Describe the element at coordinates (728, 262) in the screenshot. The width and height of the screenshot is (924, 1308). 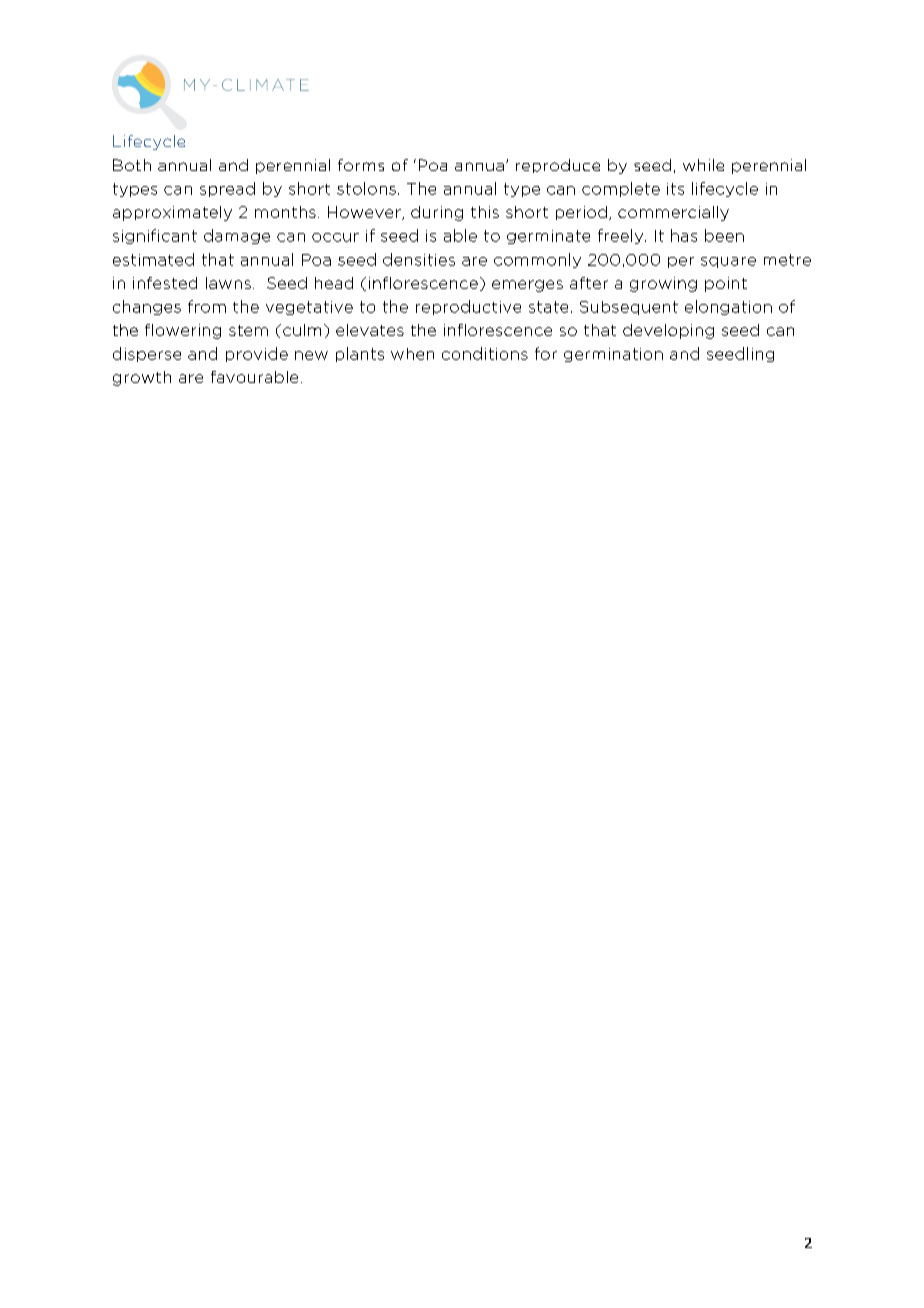
I see `square` at that location.
